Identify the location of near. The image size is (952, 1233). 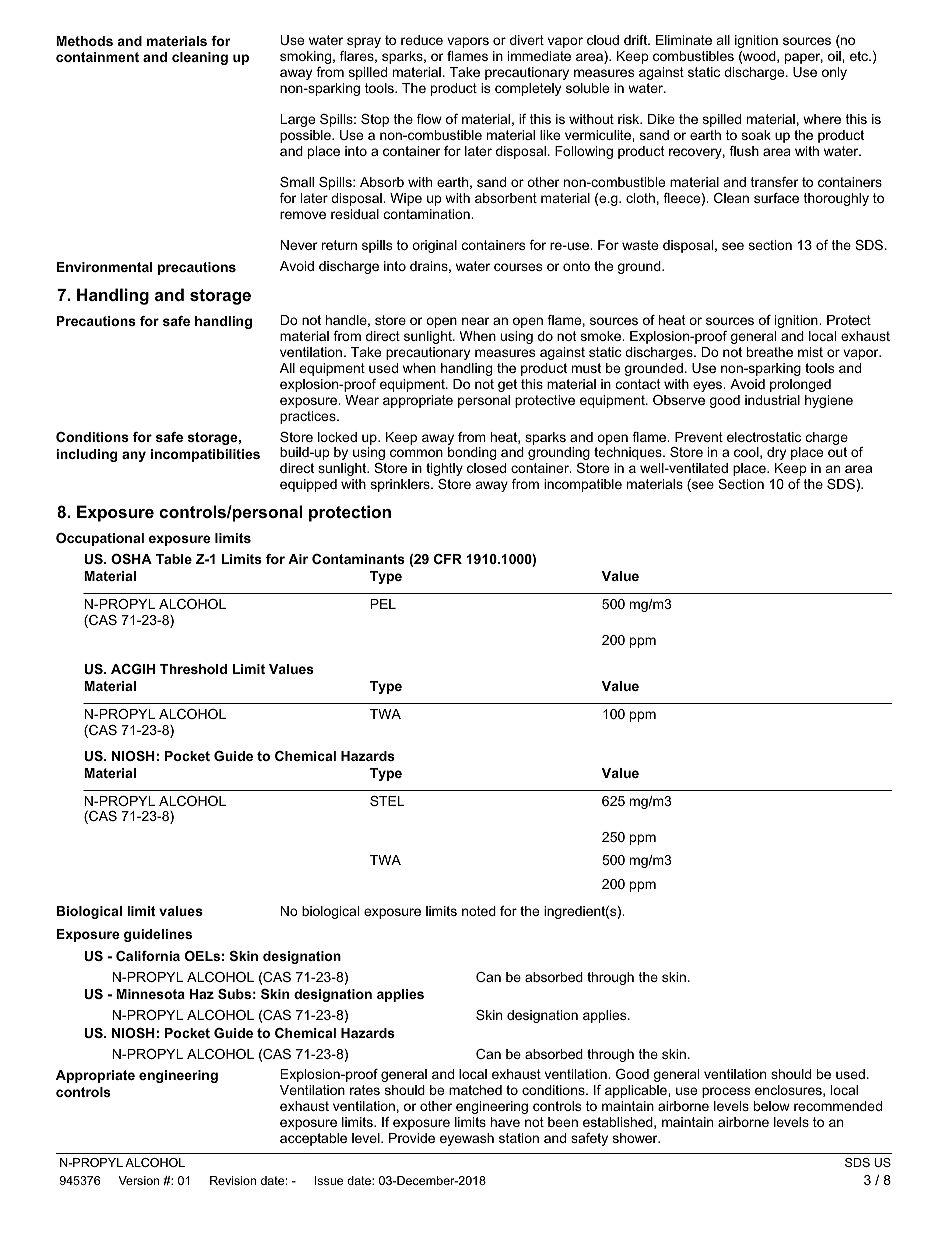
(475, 321).
